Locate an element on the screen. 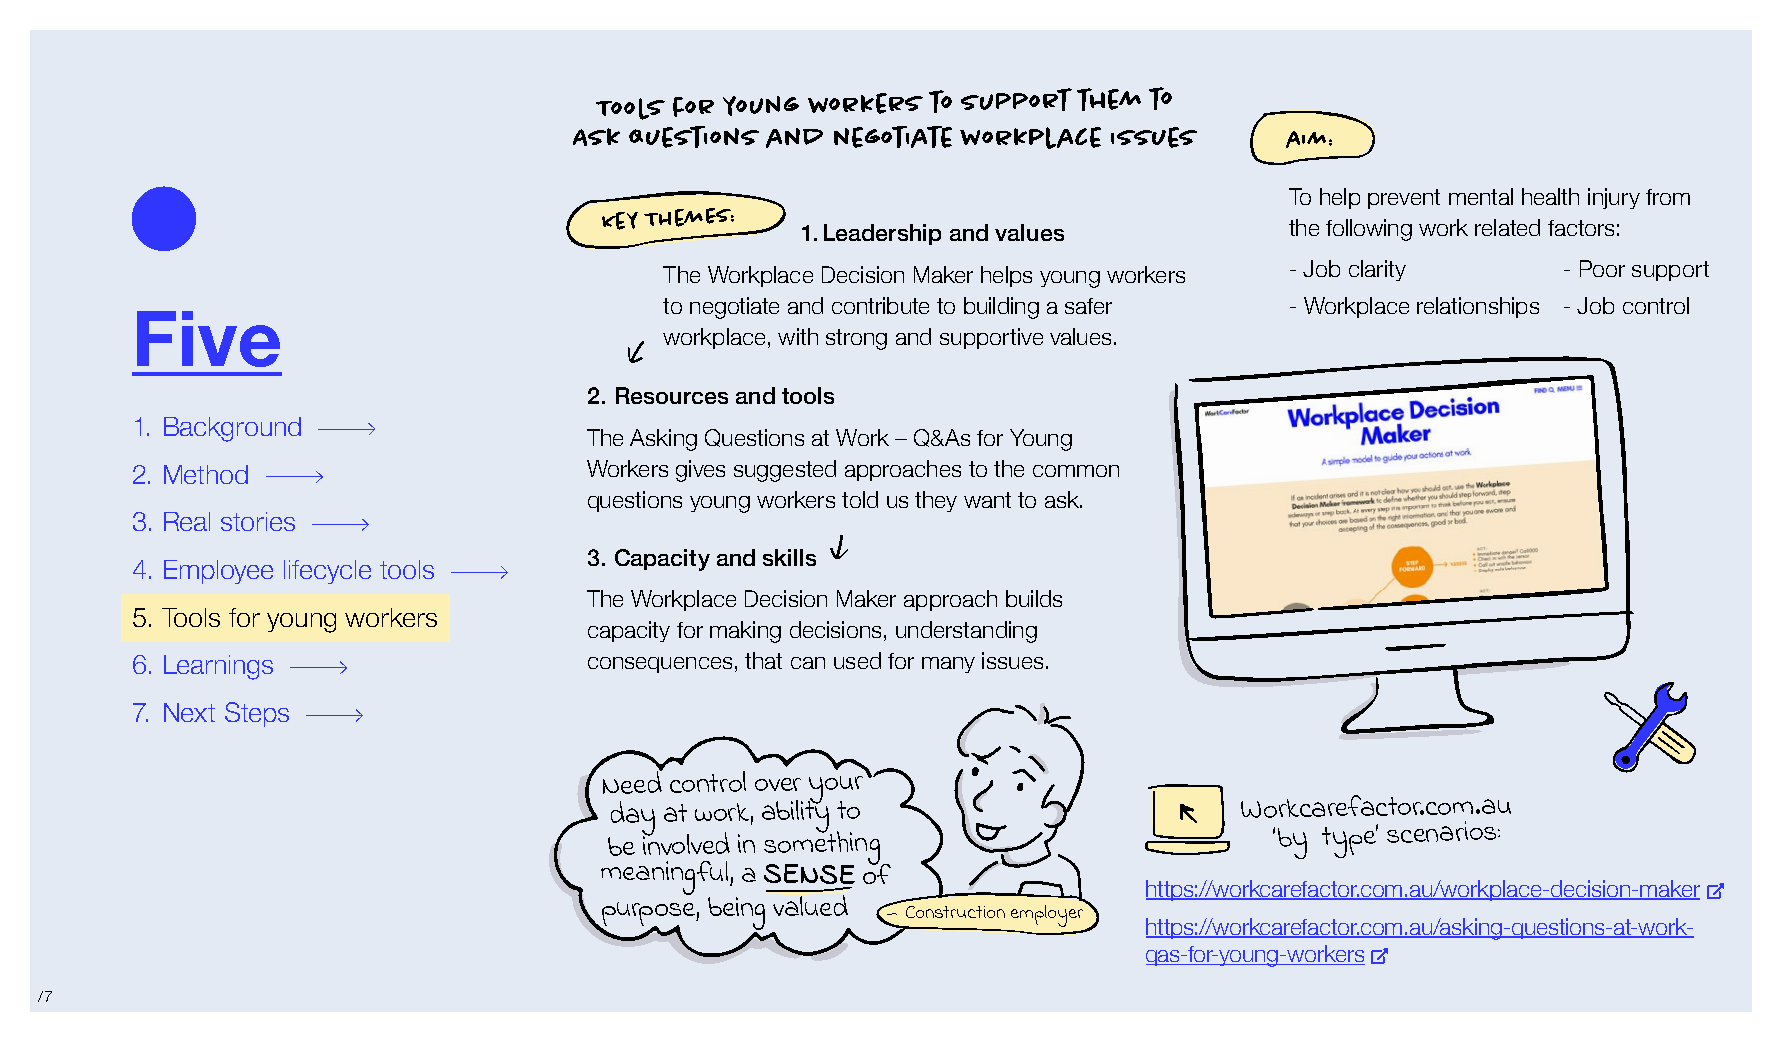  contribute is located at coordinates (880, 305).
